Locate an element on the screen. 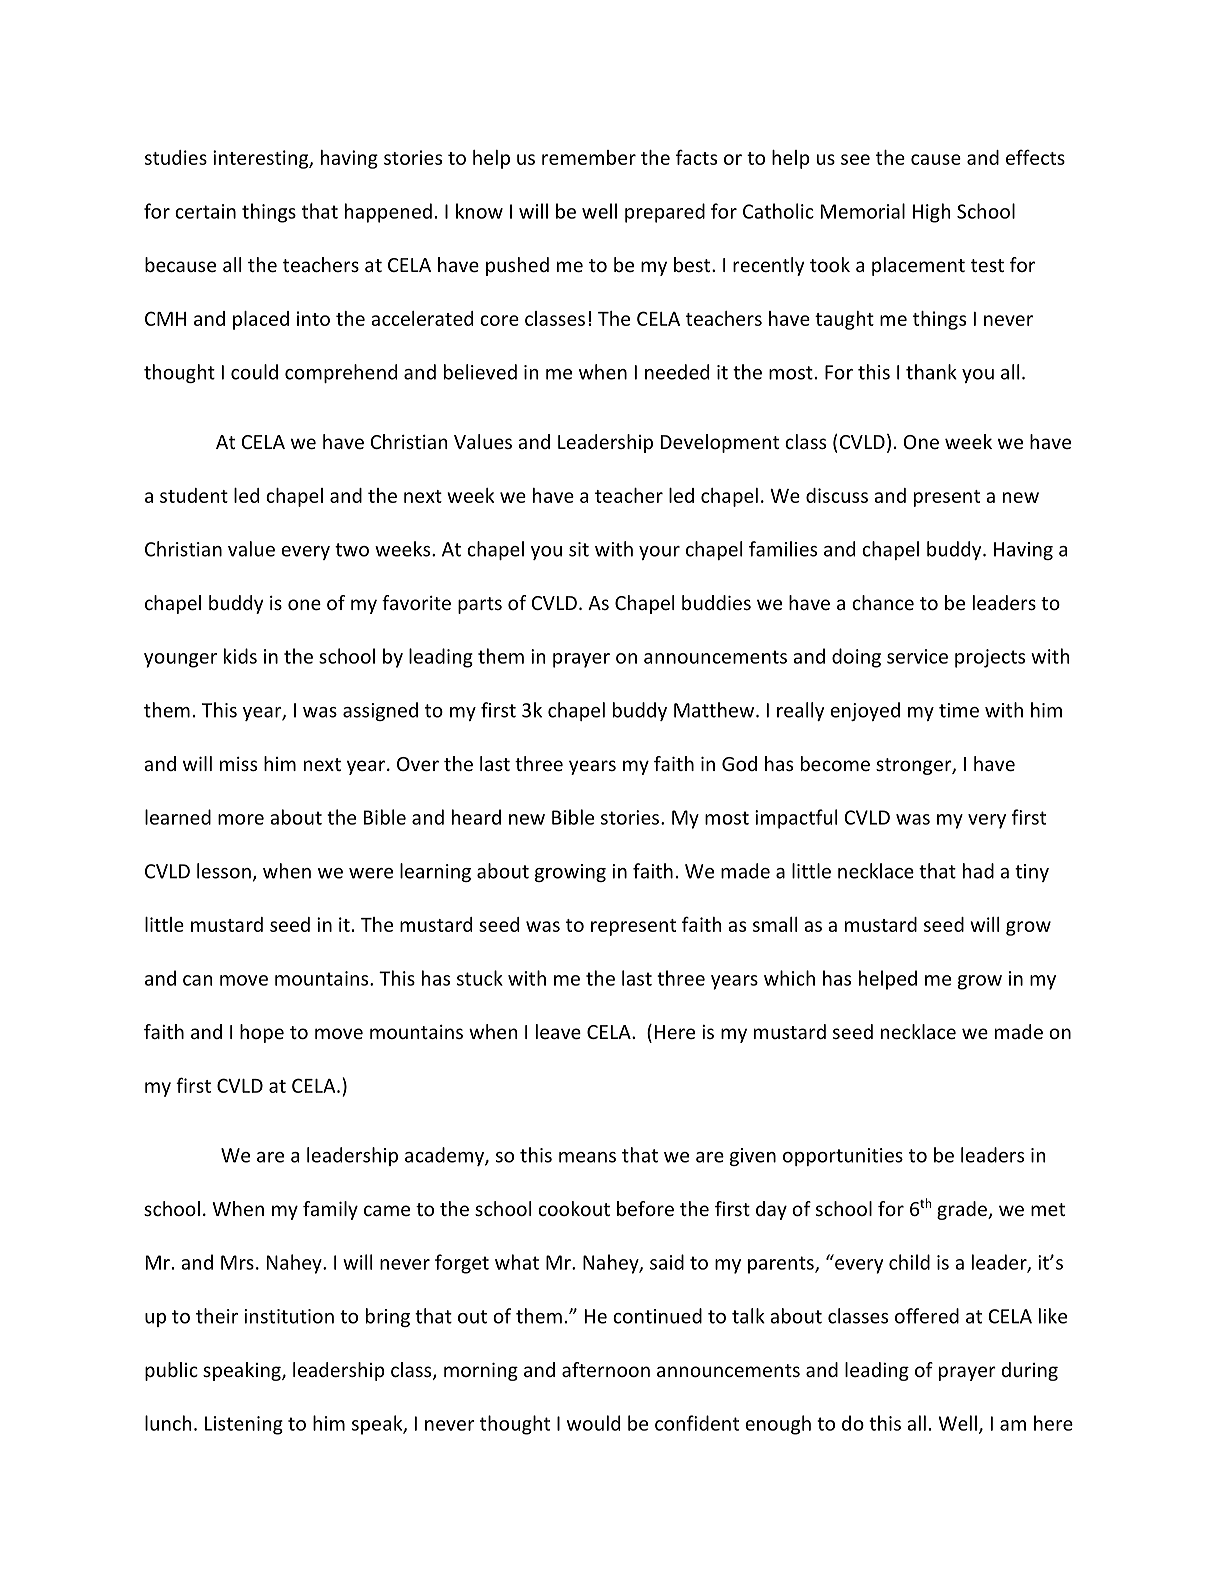 The image size is (1223, 1582). Listening is located at coordinates (244, 1425).
